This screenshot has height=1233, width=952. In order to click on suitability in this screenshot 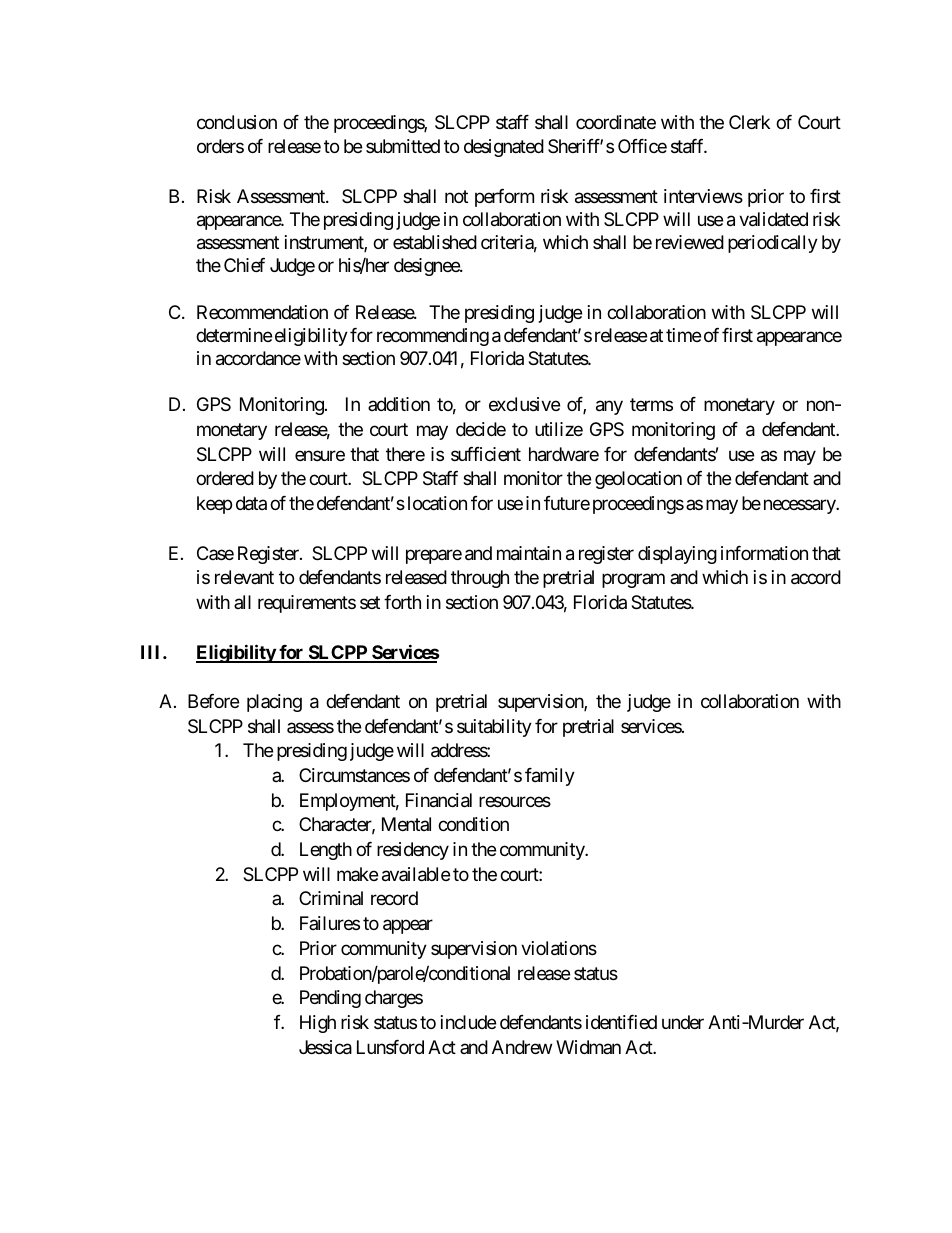, I will do `click(494, 728)`.
